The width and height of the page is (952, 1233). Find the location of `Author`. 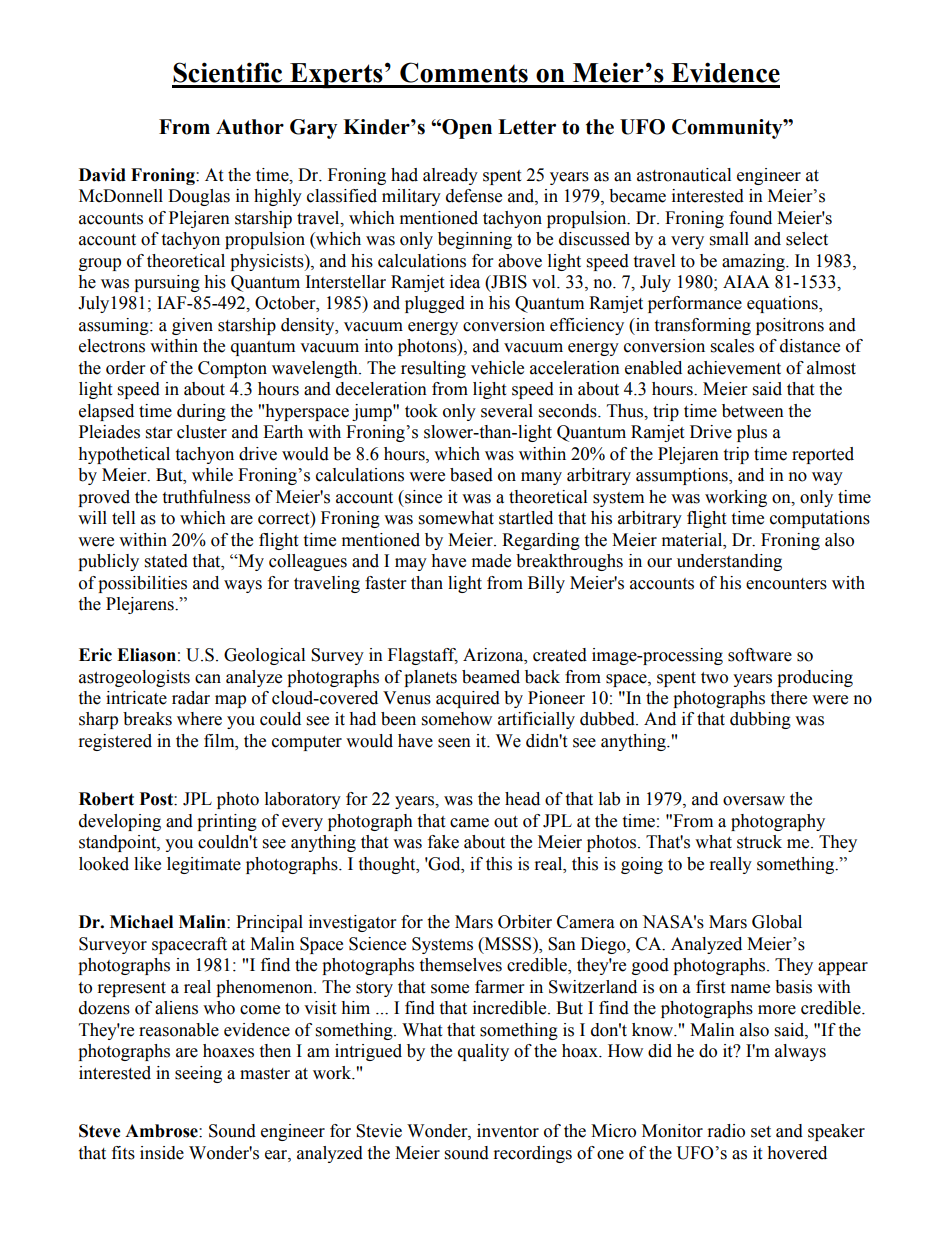

Author is located at coordinates (250, 127).
